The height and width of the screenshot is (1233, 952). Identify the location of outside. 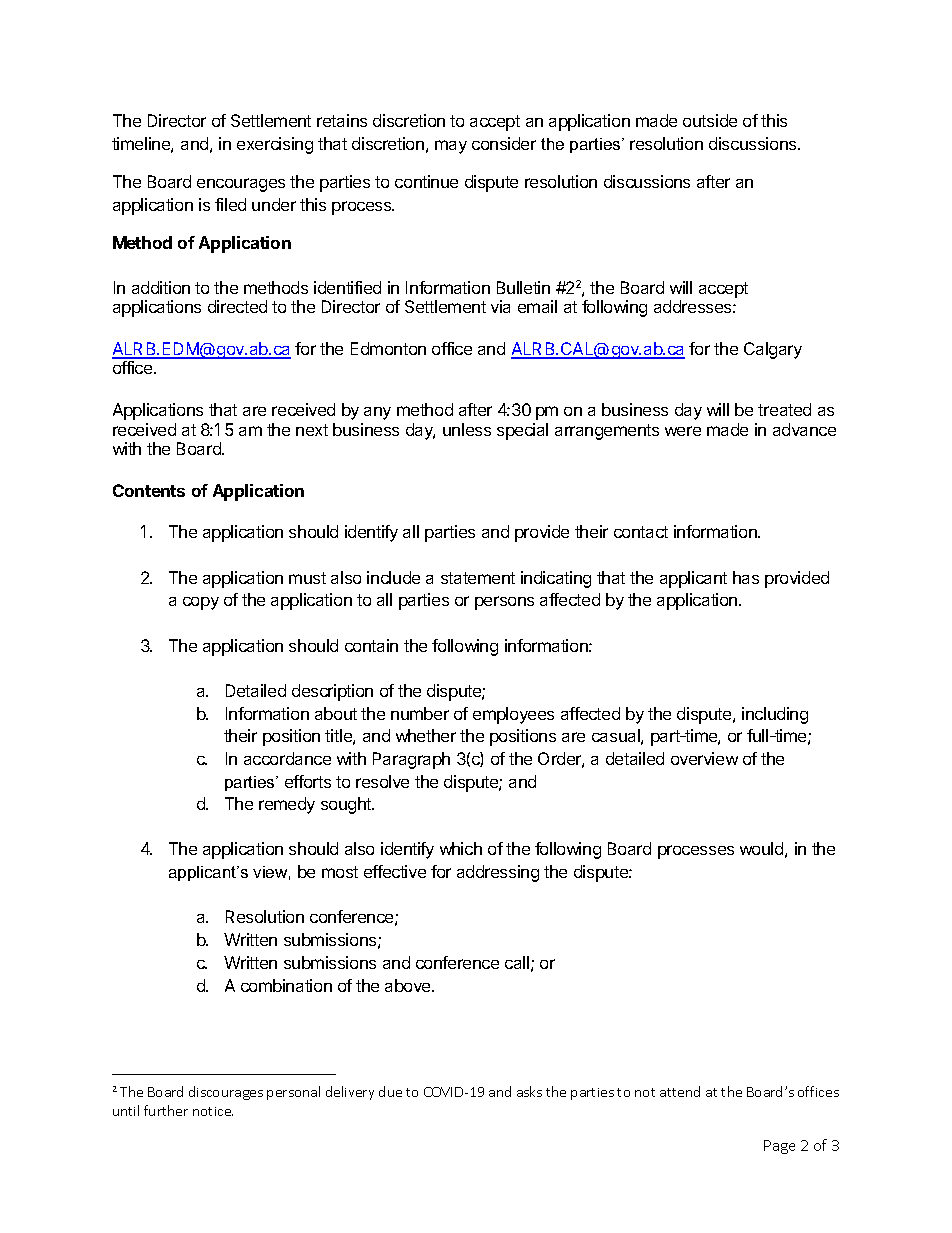
(710, 120).
